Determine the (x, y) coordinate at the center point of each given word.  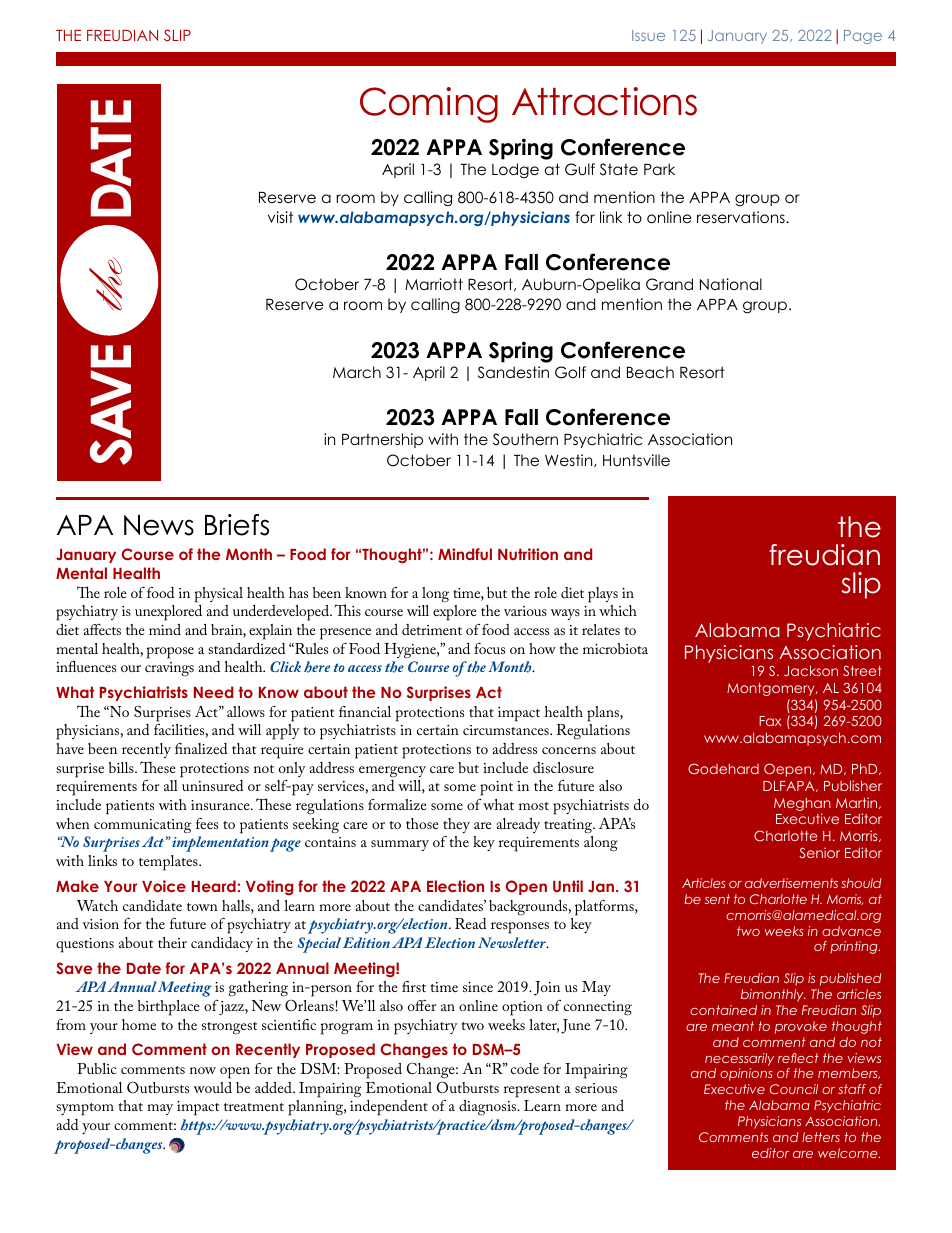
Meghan (802, 804)
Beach (650, 372)
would (212, 1087)
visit (280, 217)
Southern (525, 439)
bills (122, 767)
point (496, 788)
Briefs (237, 525)
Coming (429, 105)
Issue (648, 35)
